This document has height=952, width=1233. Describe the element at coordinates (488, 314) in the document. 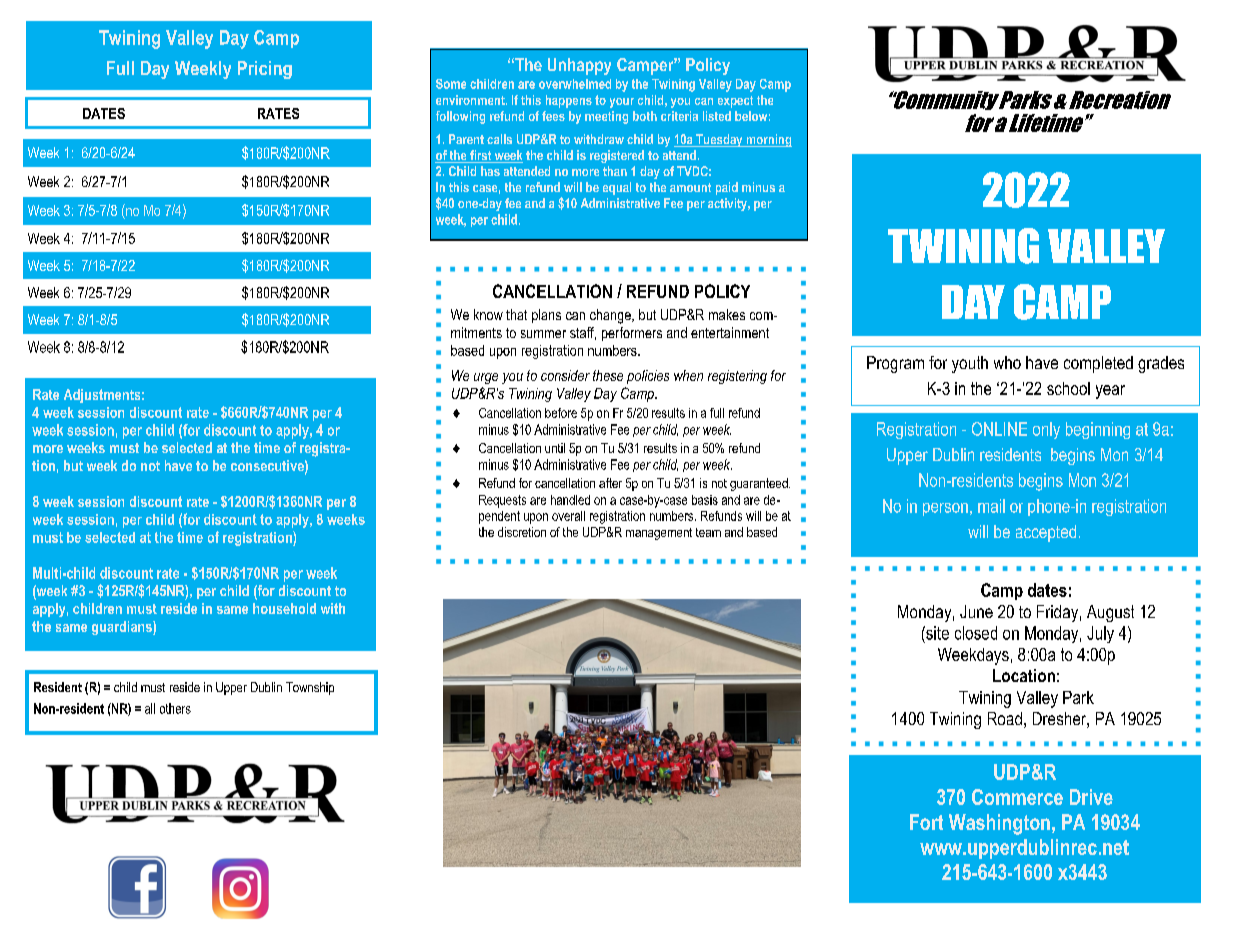

I see `know` at that location.
